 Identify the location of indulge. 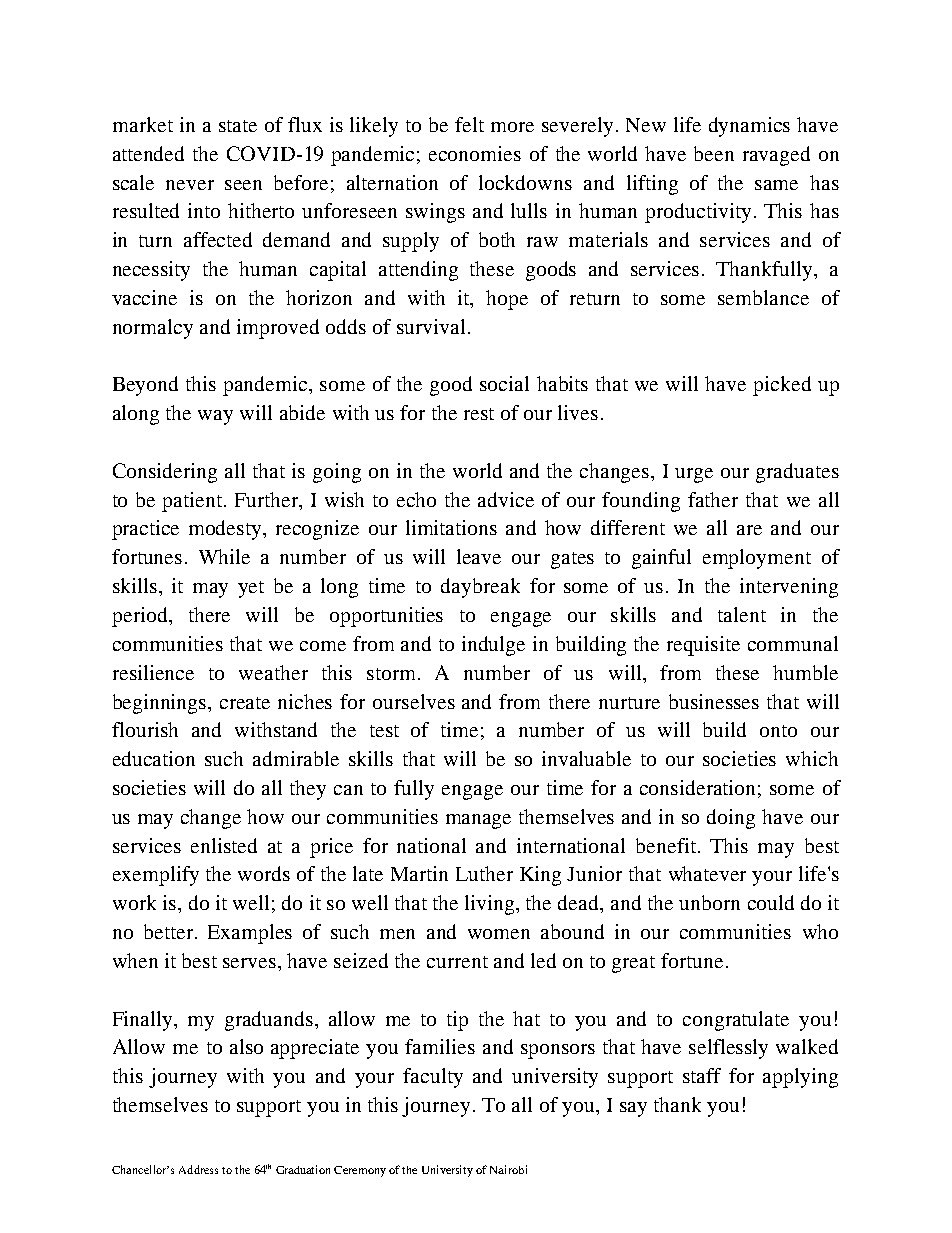
(493, 646).
